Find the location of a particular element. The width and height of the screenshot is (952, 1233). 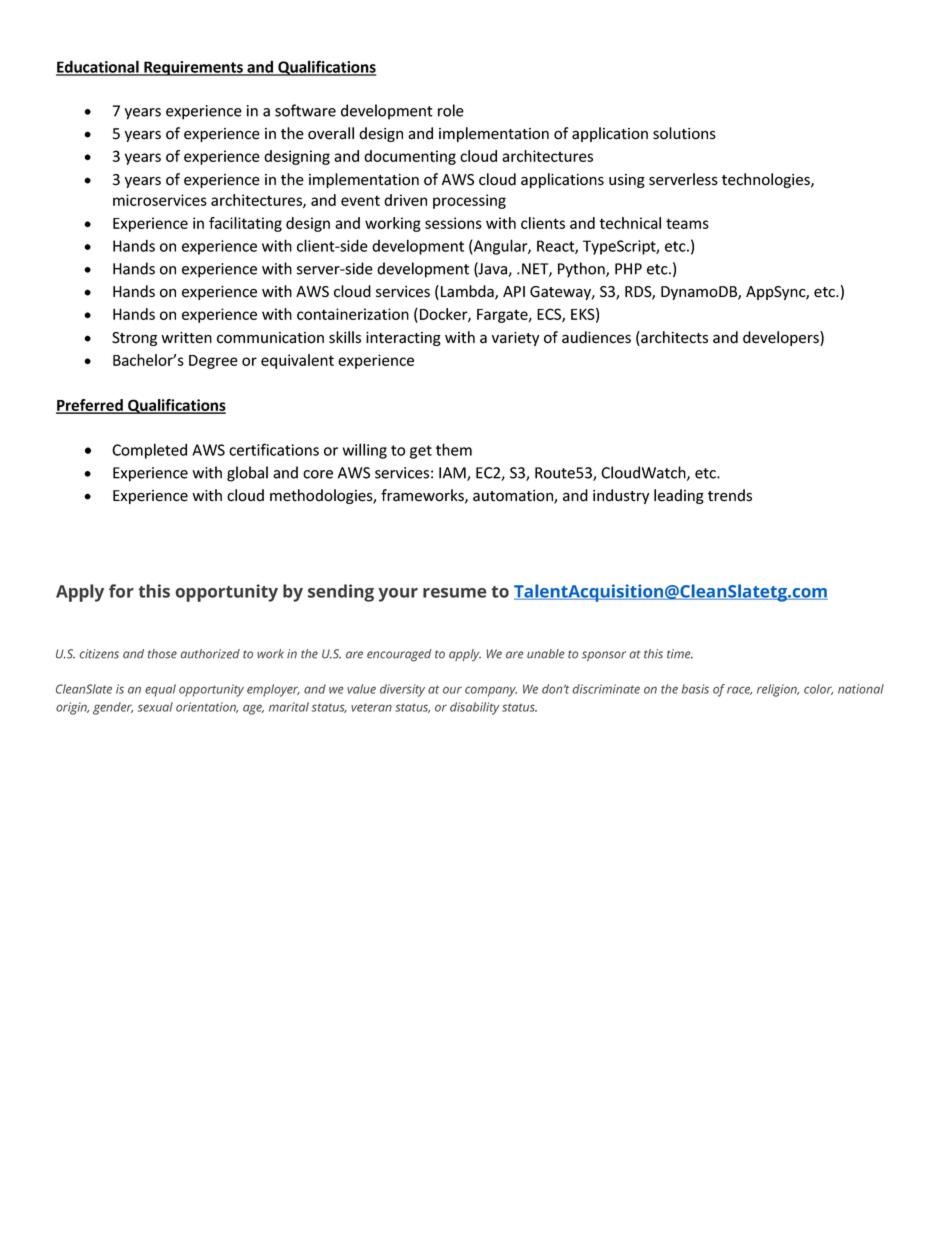

company is located at coordinates (491, 691).
